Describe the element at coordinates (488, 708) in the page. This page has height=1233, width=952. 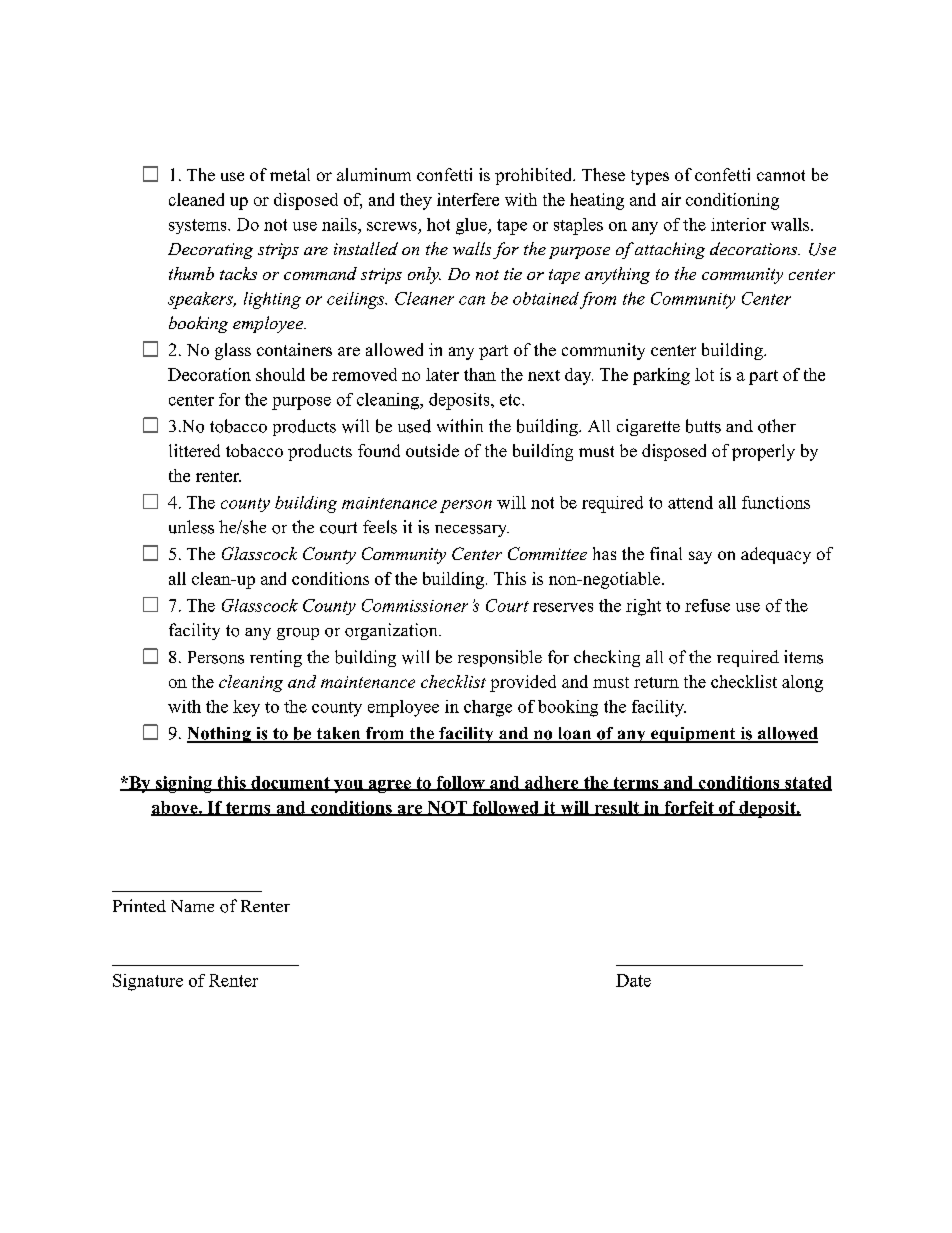
I see `charge` at that location.
